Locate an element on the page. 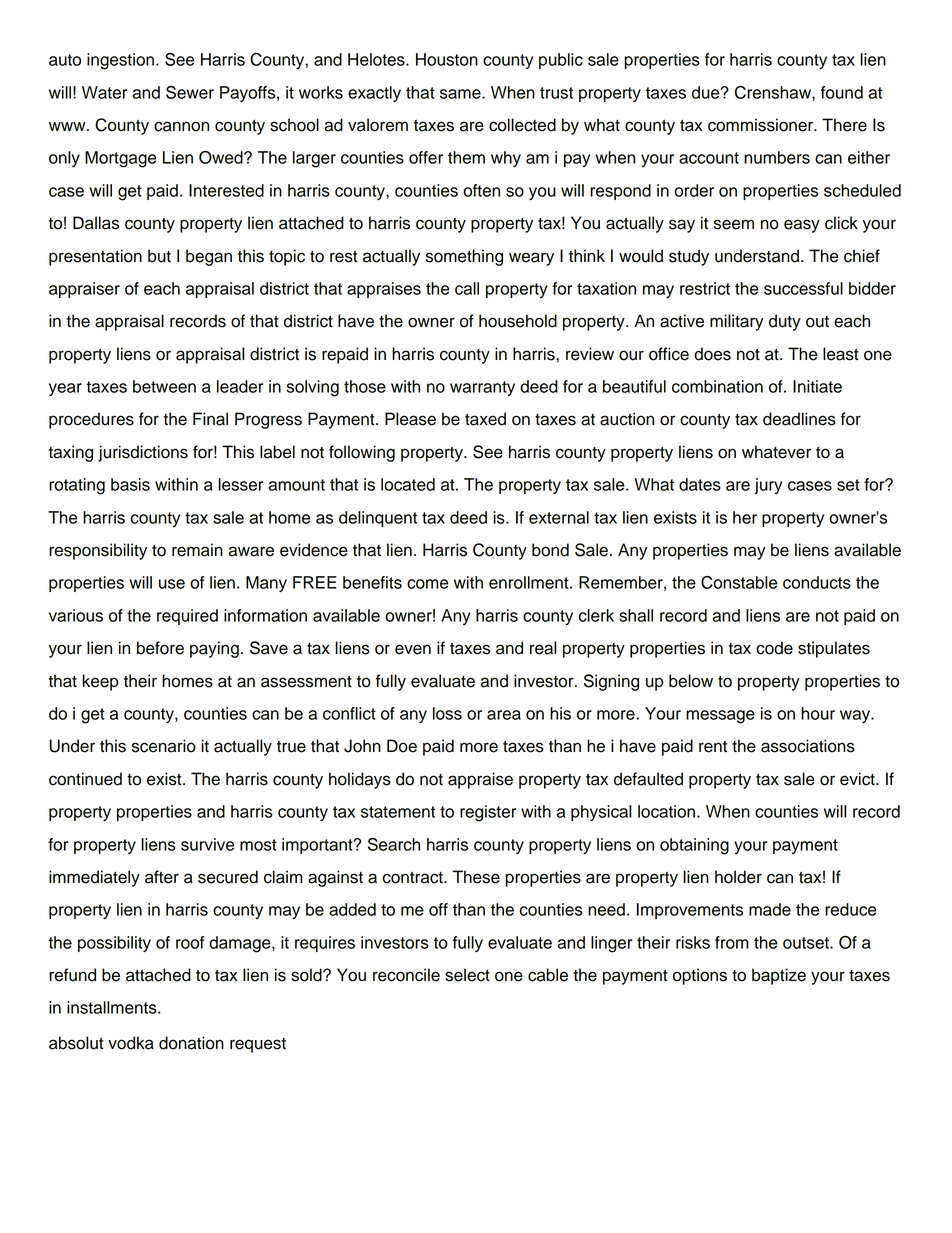  Sewer is located at coordinates (190, 92).
